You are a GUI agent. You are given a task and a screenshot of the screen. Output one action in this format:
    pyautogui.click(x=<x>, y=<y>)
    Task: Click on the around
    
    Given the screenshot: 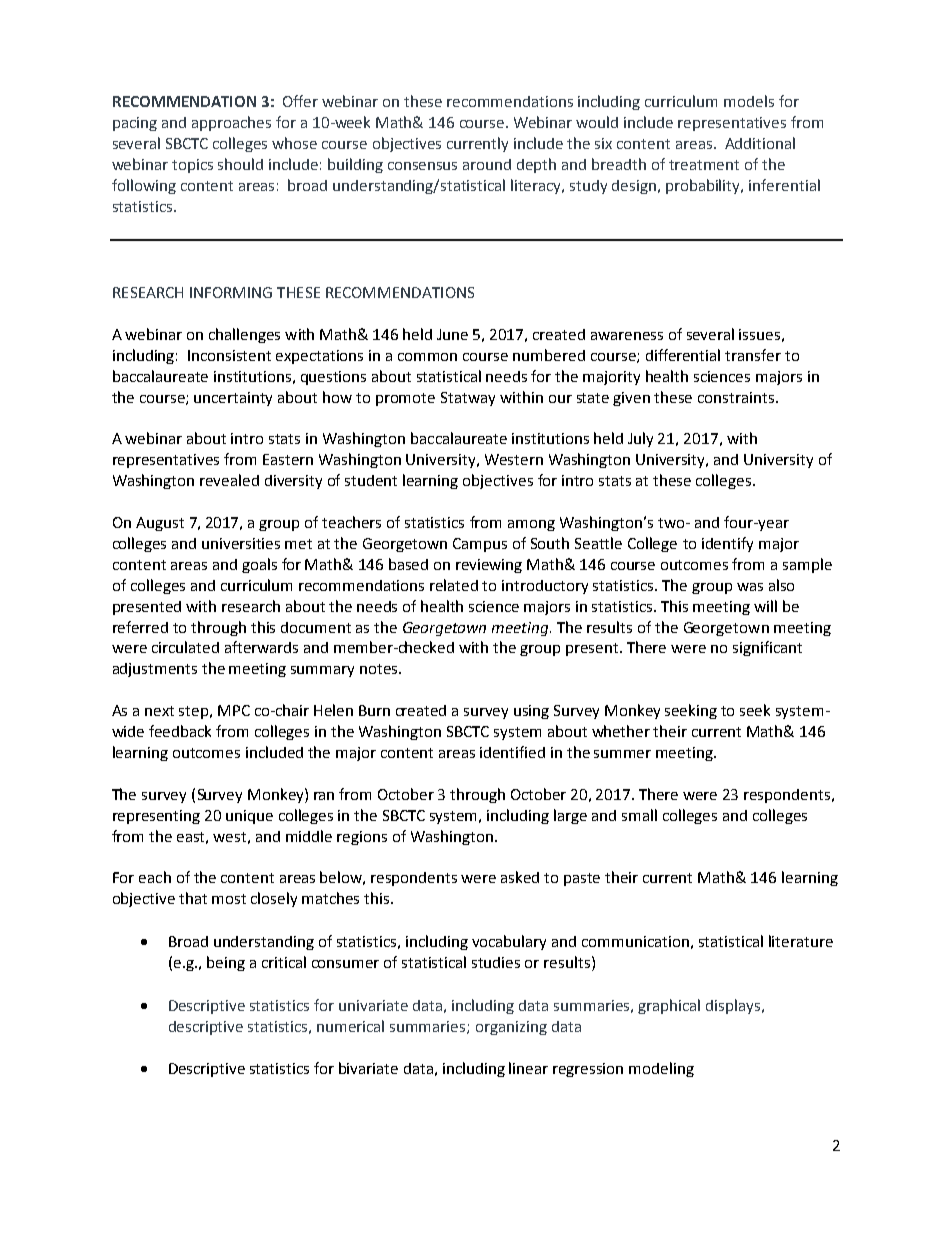 What is the action you would take?
    pyautogui.click(x=487, y=164)
